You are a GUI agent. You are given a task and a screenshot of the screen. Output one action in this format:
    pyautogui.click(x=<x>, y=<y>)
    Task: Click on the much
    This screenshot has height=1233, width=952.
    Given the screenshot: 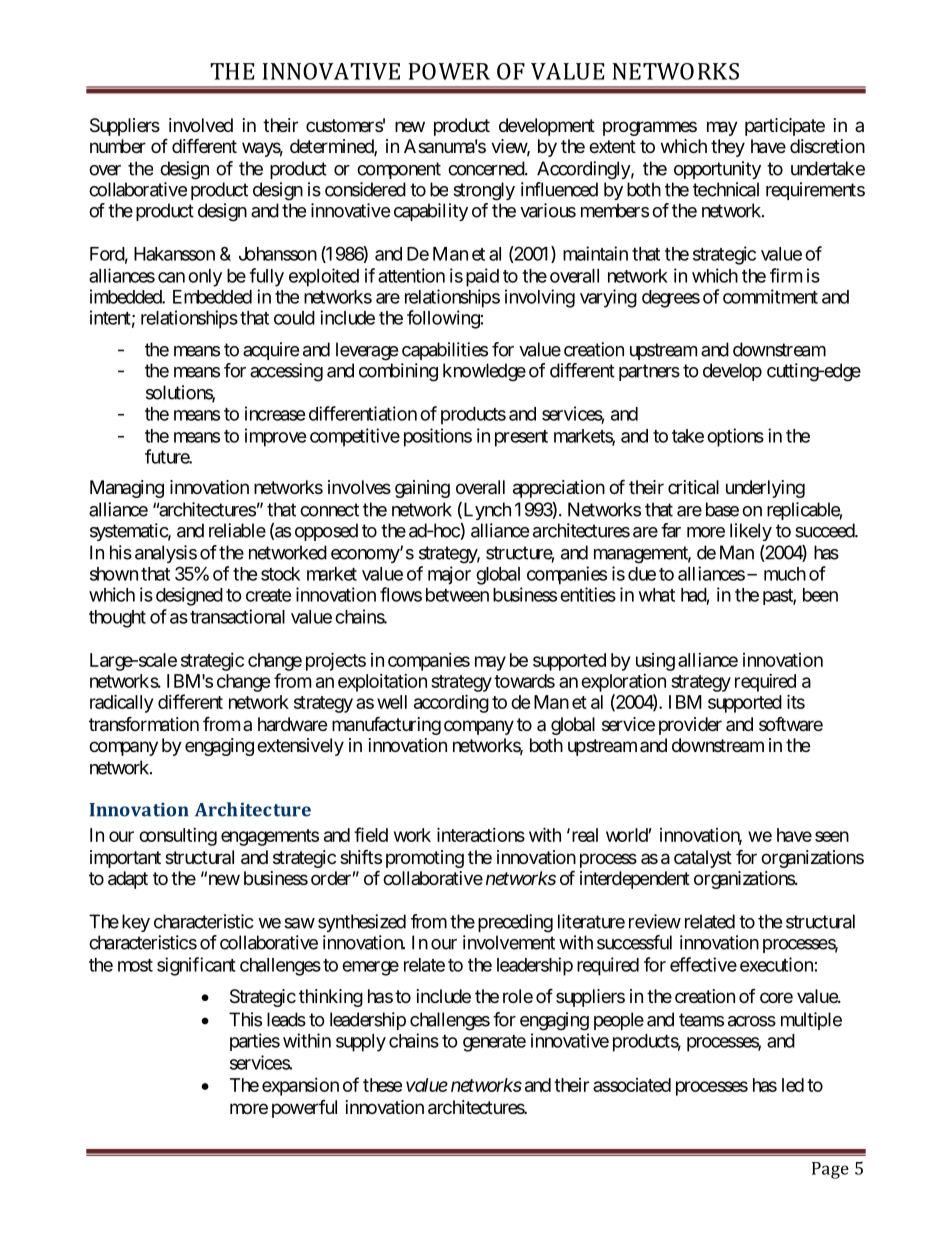 What is the action you would take?
    pyautogui.click(x=785, y=574)
